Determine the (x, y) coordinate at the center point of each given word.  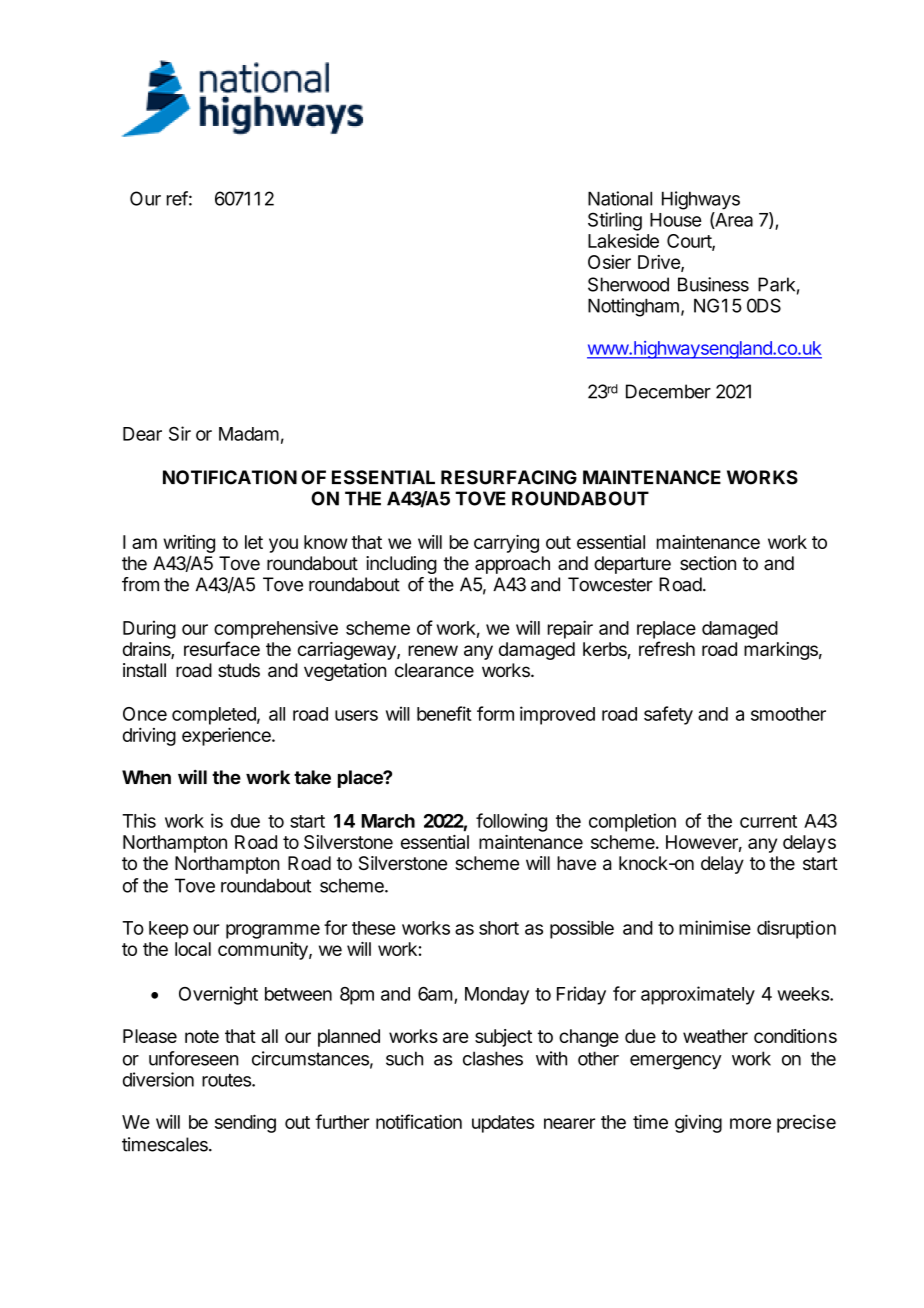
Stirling (615, 221)
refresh (667, 648)
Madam (249, 434)
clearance (434, 670)
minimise (715, 927)
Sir (180, 433)
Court (690, 242)
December (668, 391)
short (499, 928)
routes (227, 1080)
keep (168, 930)
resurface (222, 648)
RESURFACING (509, 477)
